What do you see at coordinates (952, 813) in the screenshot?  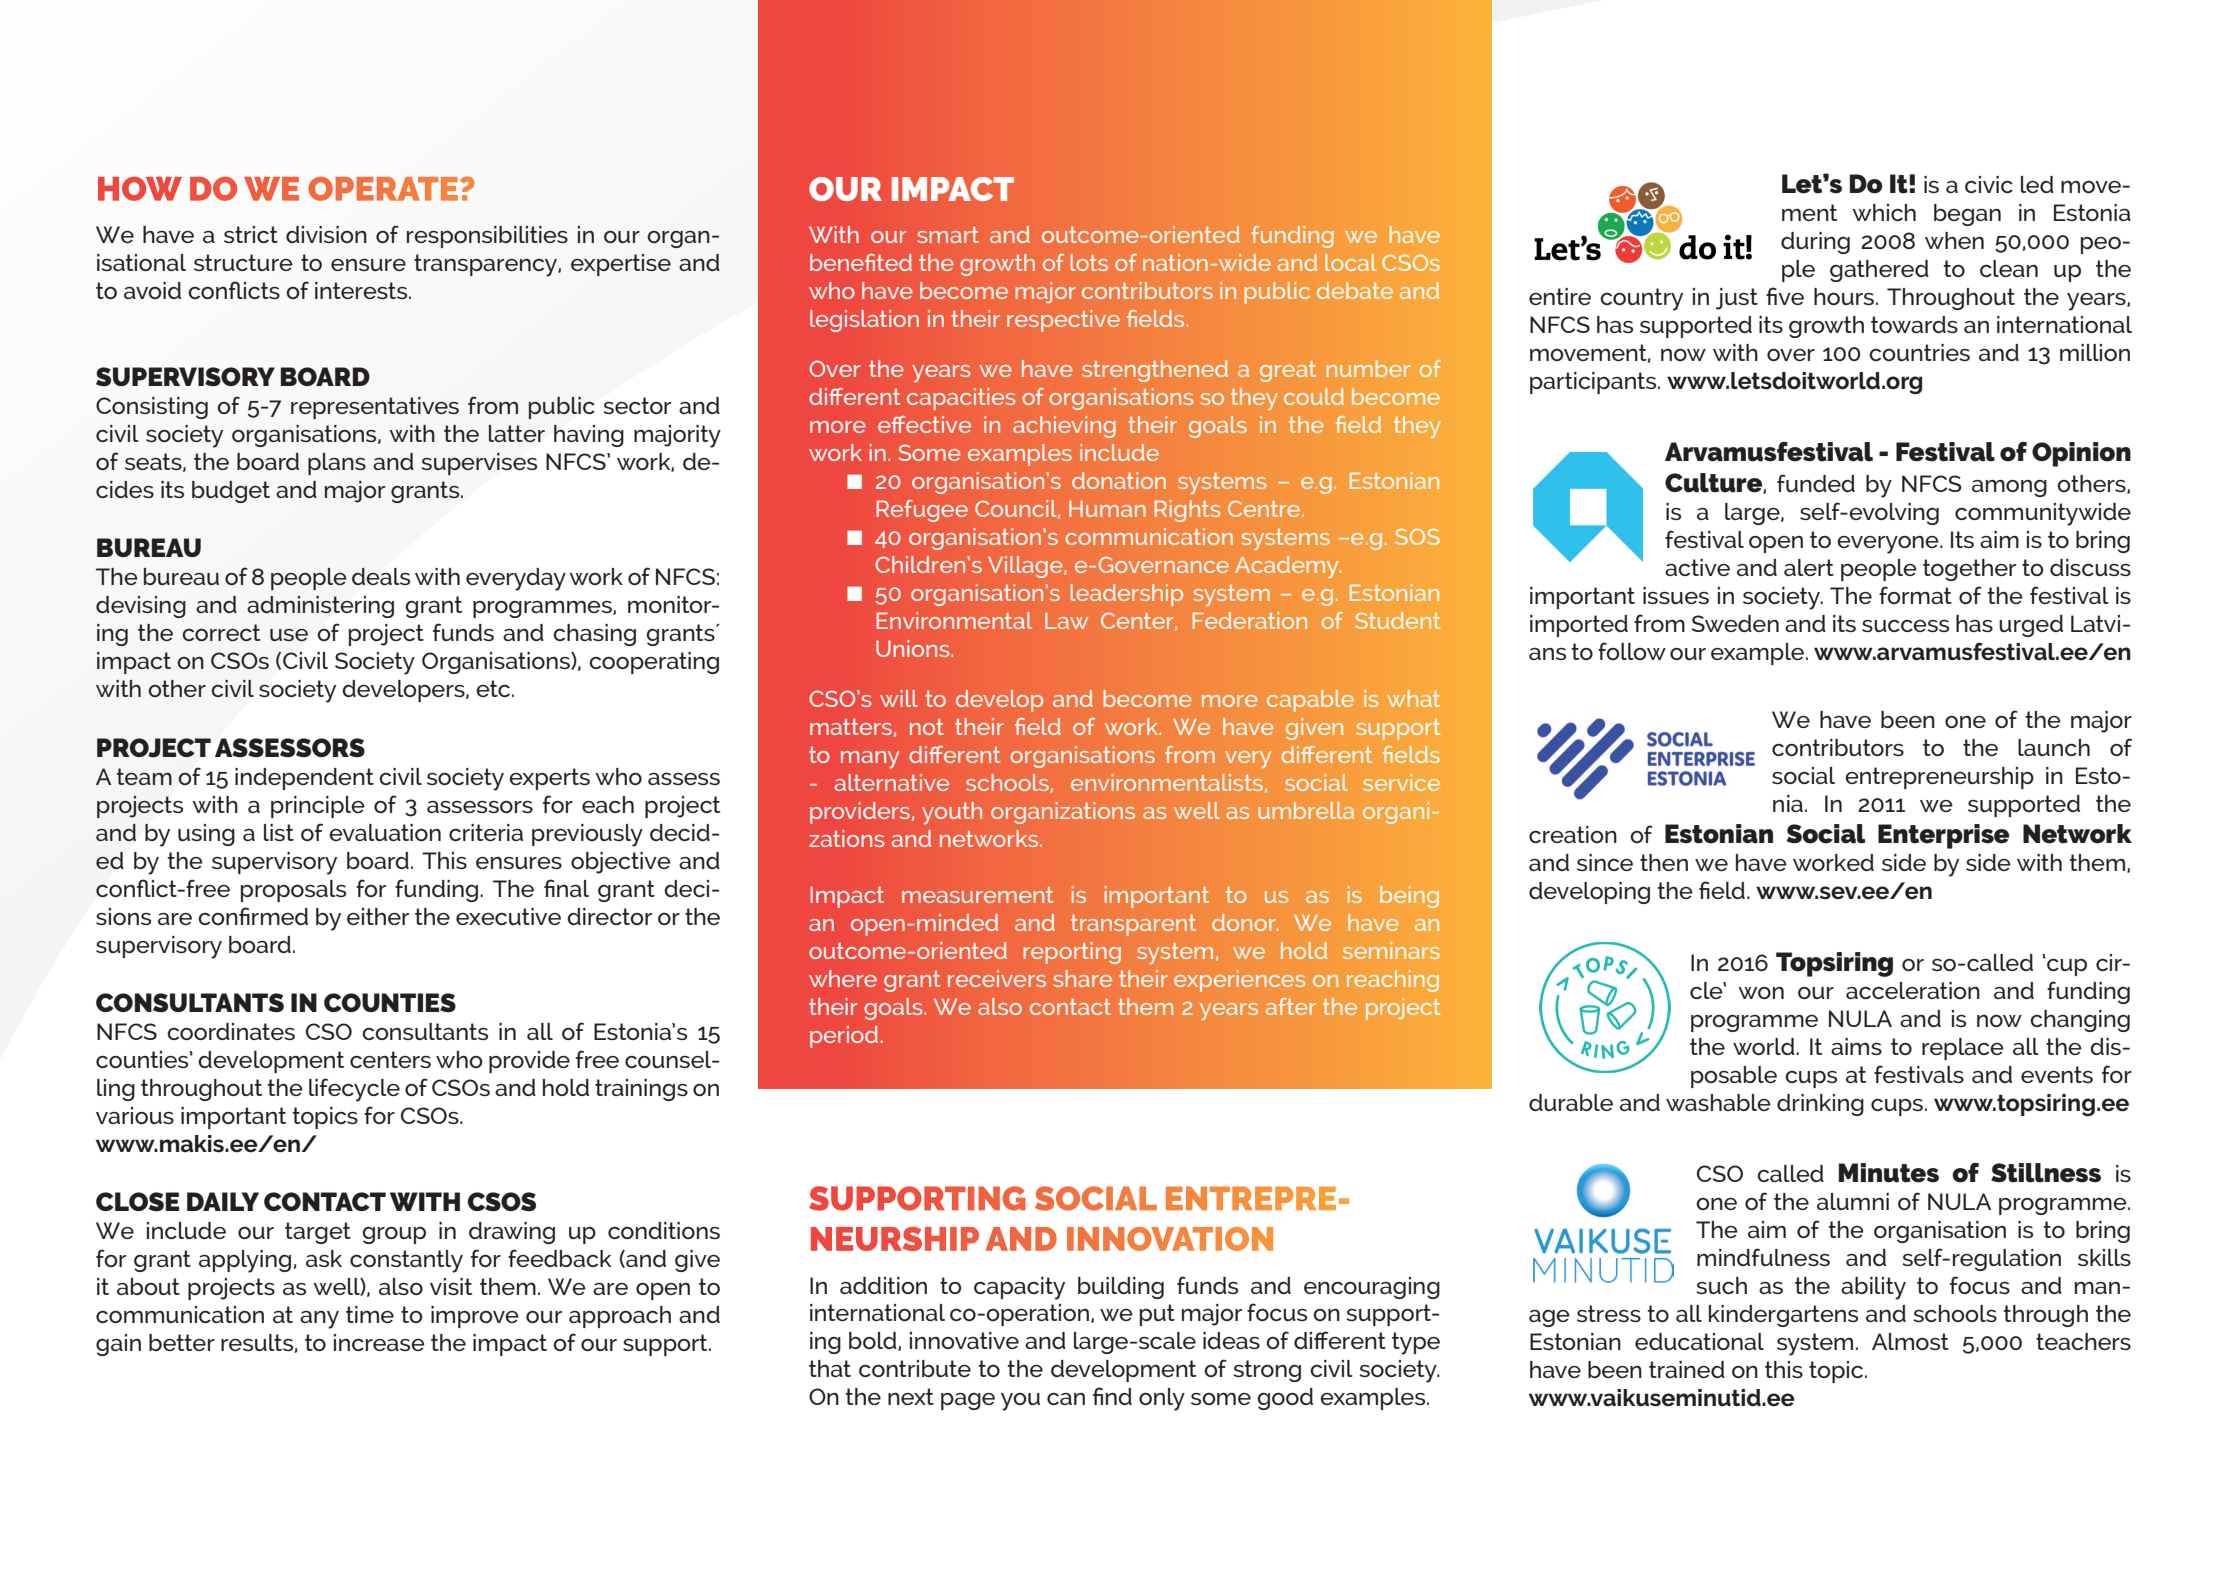 I see `youth` at bounding box center [952, 813].
